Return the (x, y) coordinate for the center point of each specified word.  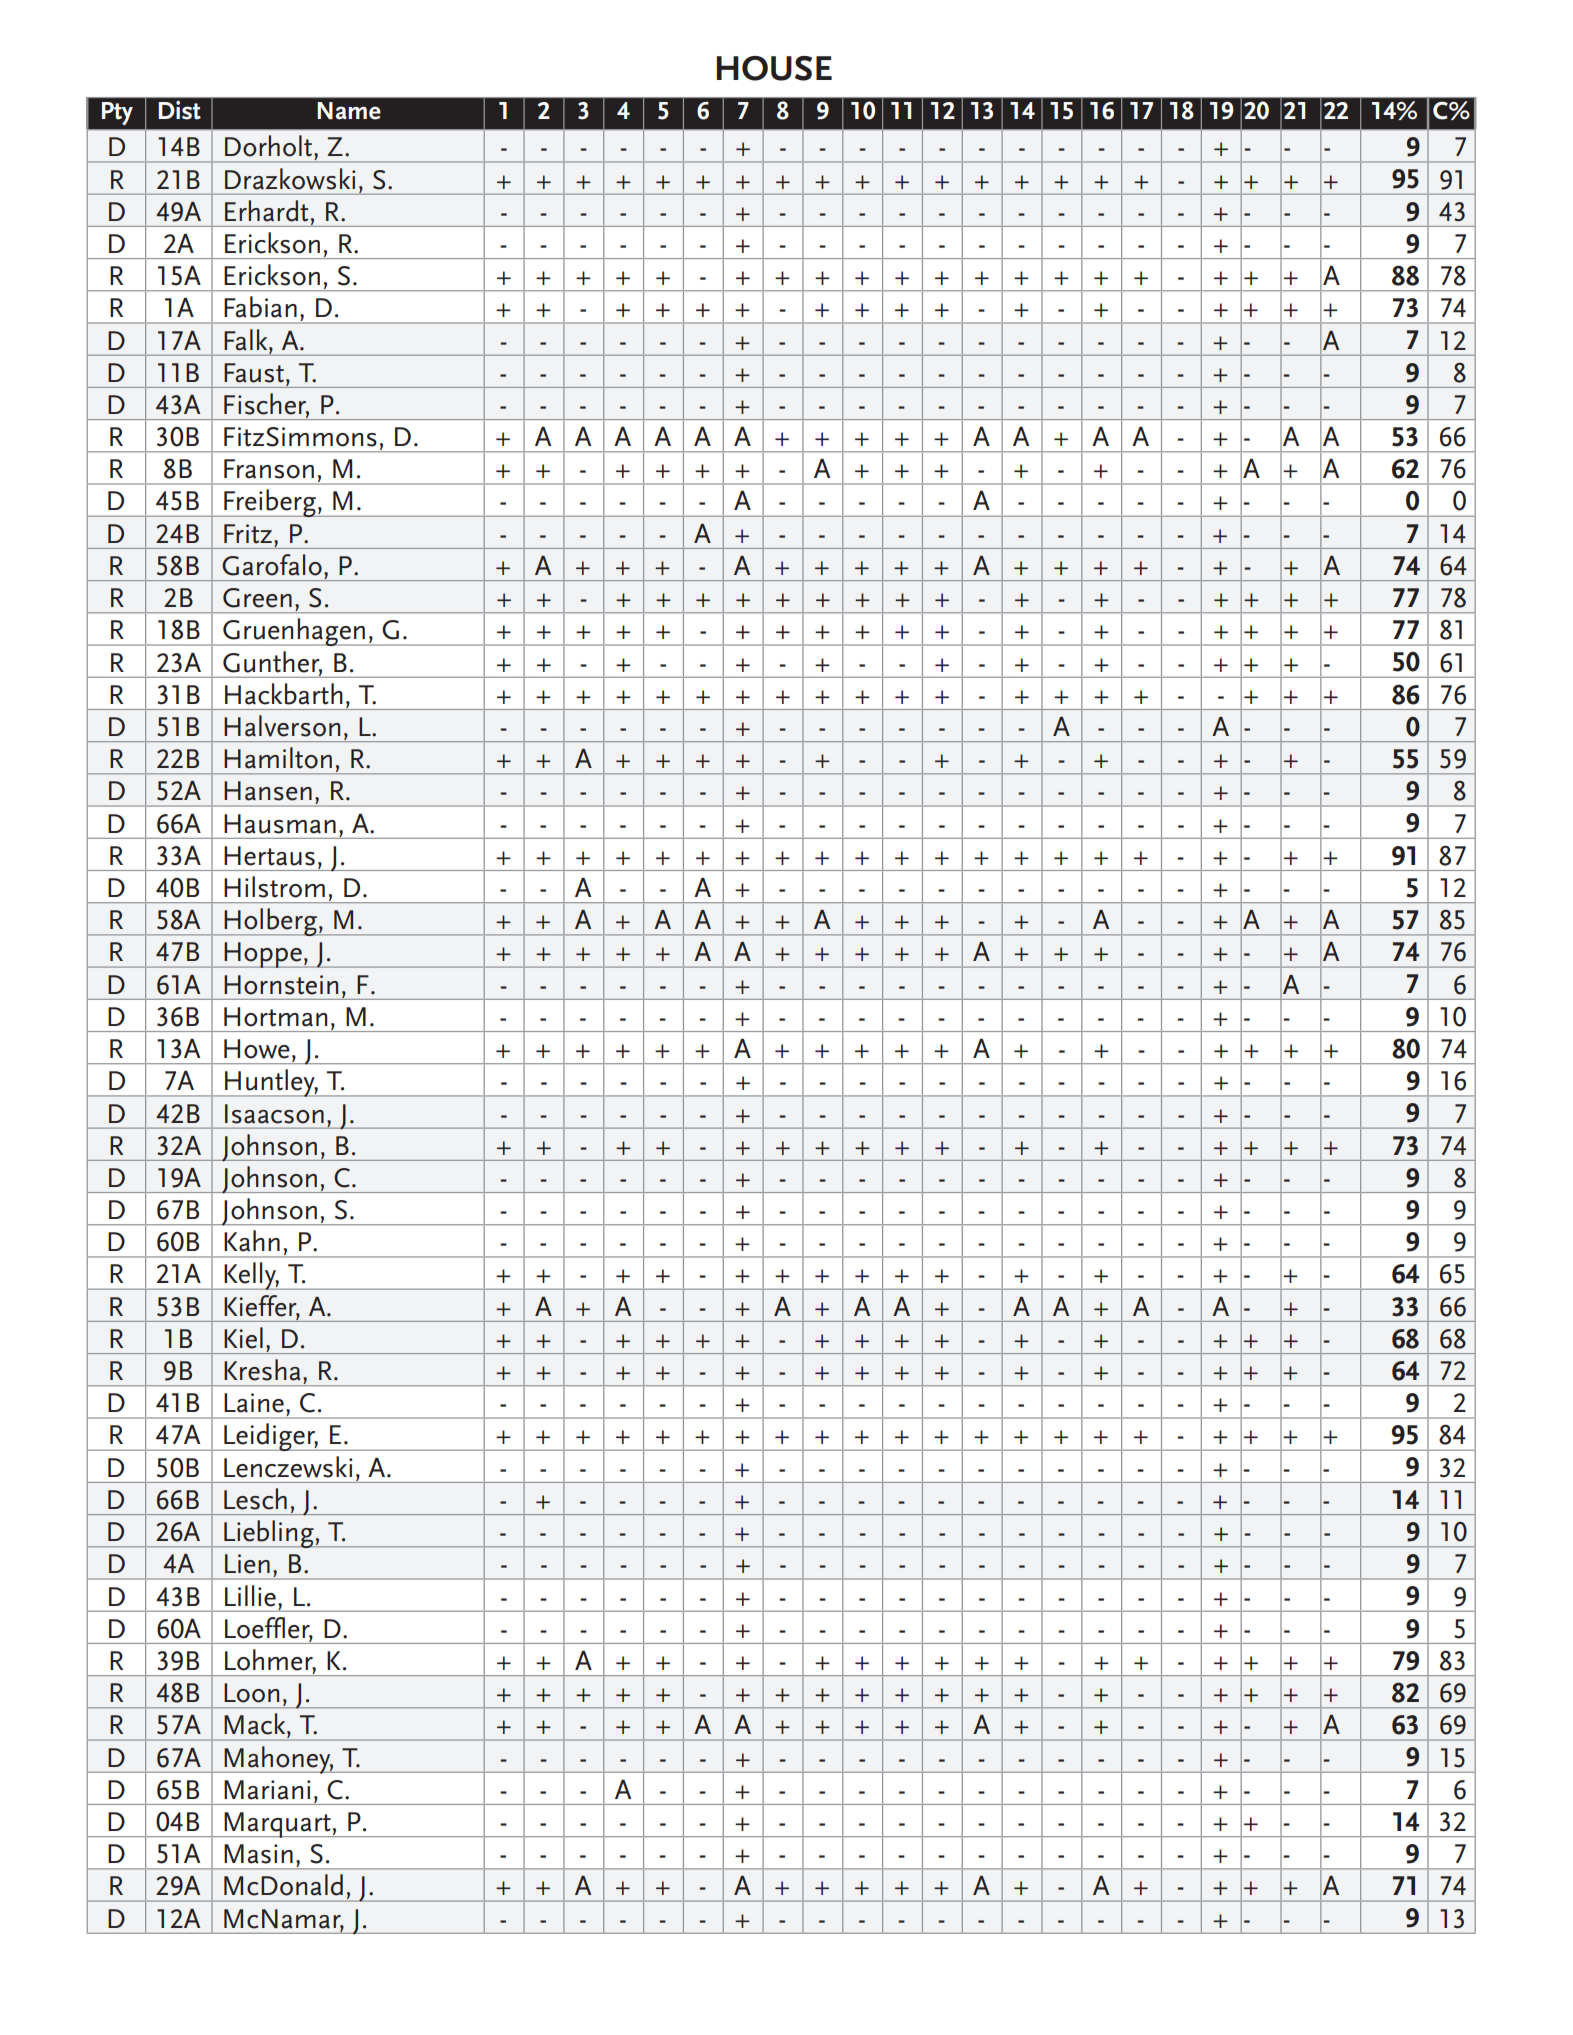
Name (349, 111)
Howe (257, 1049)
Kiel (243, 1338)
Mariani (267, 1790)
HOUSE (774, 68)
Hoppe (263, 955)
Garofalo (272, 565)
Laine (254, 1403)
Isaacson (274, 1114)
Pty (117, 113)
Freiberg (270, 503)
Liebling (269, 1534)
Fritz (248, 534)
